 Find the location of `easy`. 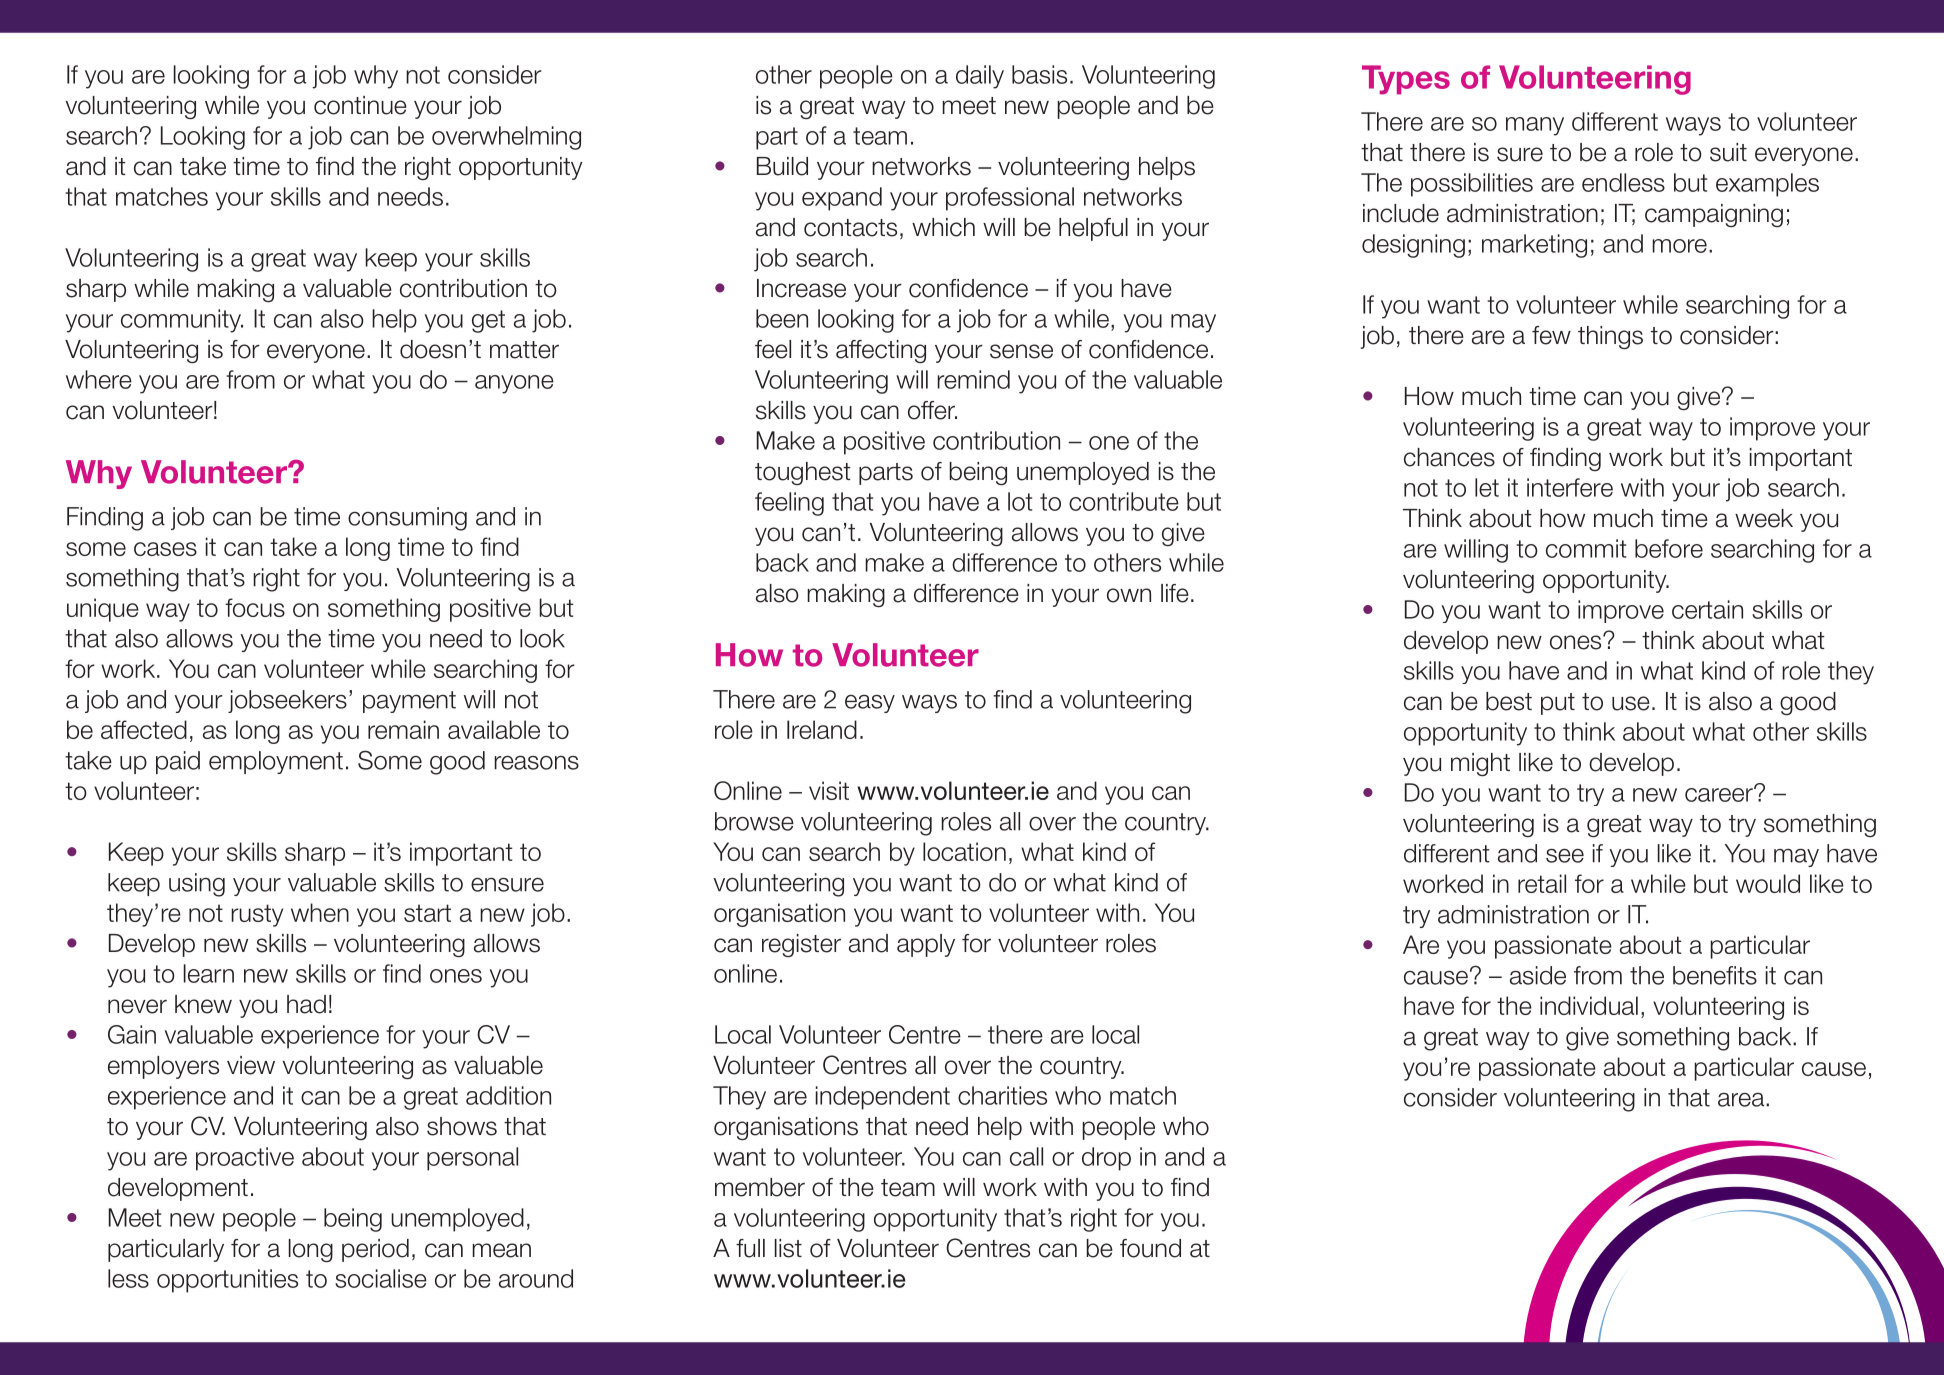

easy is located at coordinates (870, 704).
